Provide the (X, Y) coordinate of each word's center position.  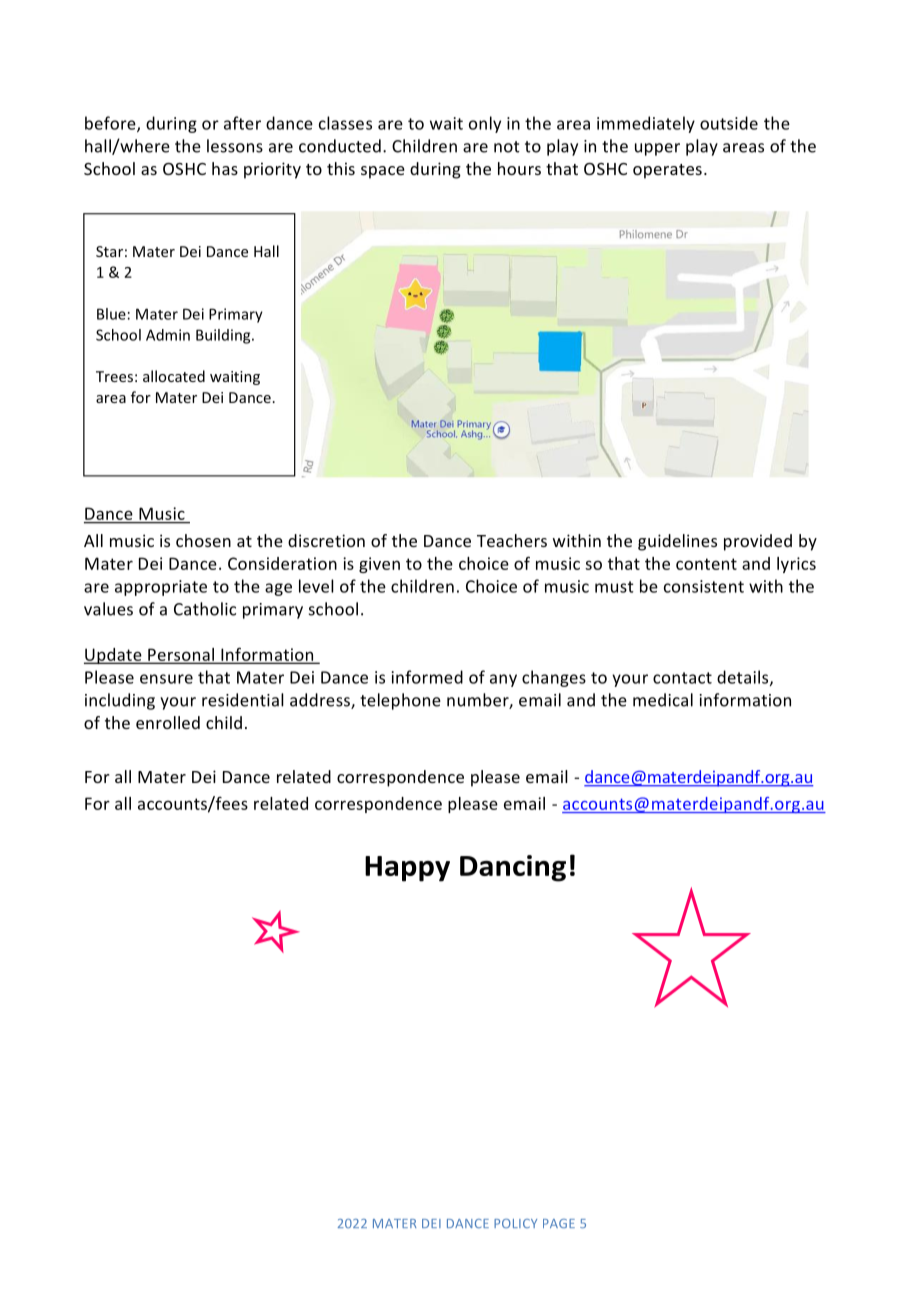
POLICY (515, 1223)
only (485, 124)
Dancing (513, 868)
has (225, 168)
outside (729, 123)
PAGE (559, 1223)
